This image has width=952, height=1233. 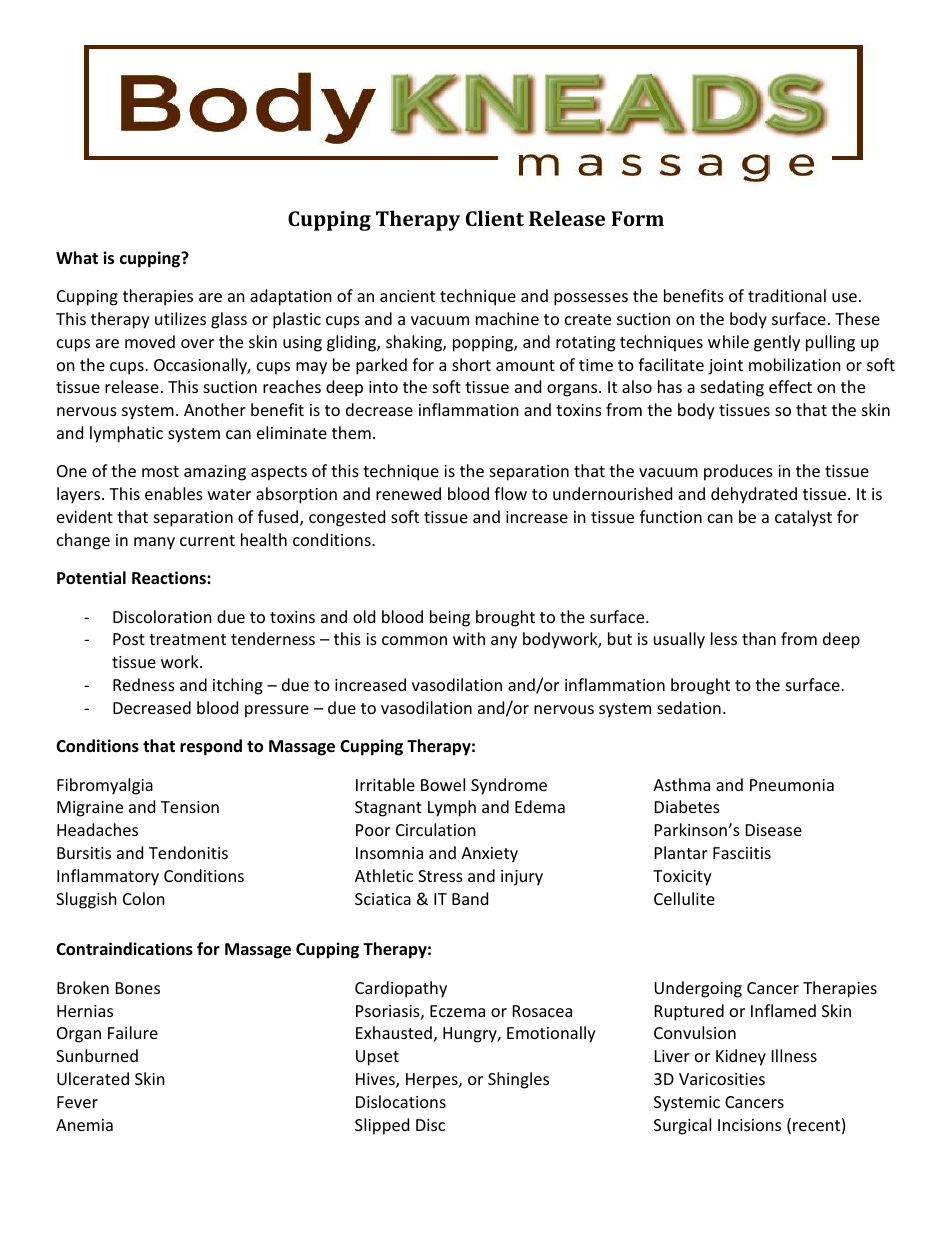 I want to click on Client, so click(x=495, y=218).
